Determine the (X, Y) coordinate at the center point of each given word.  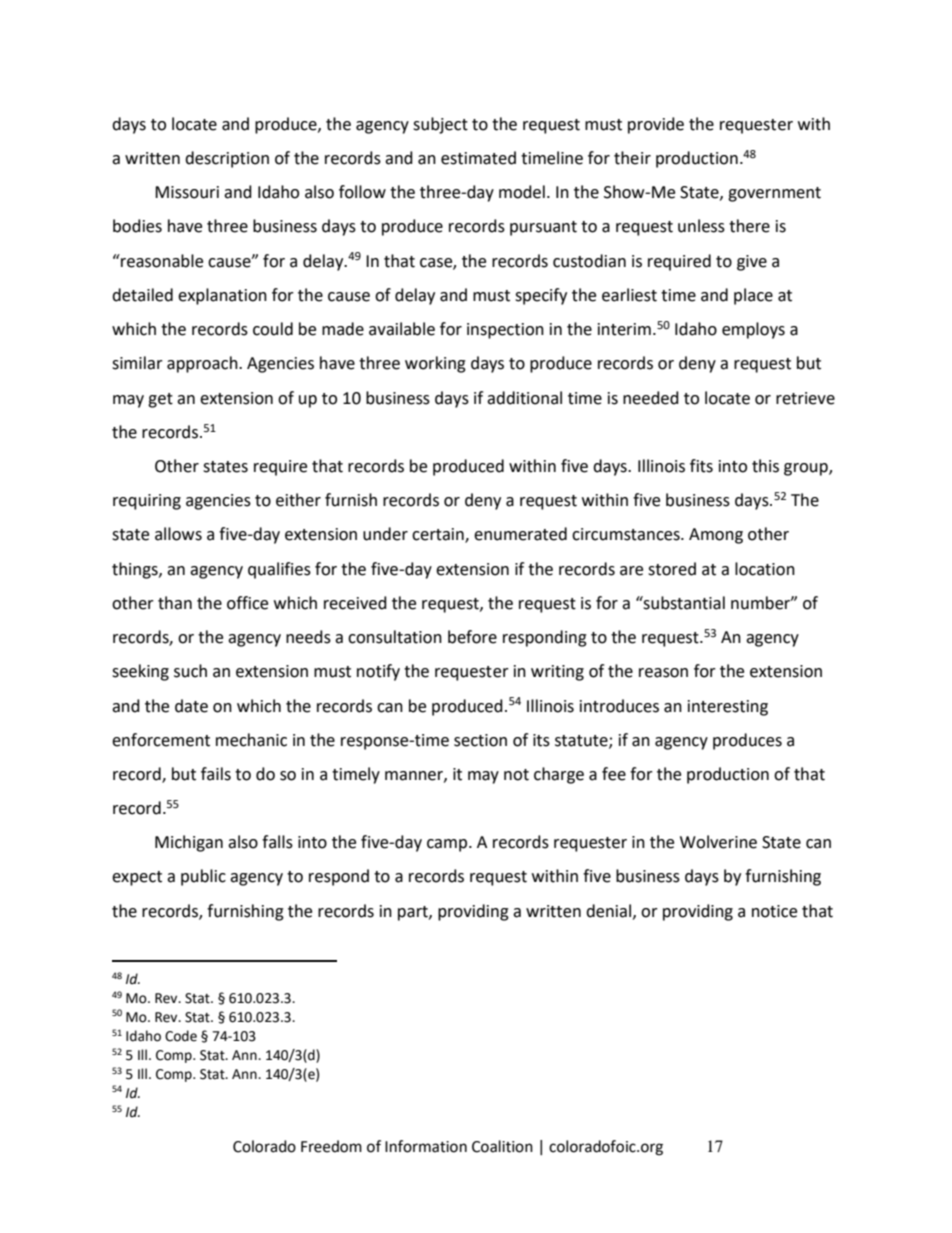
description (227, 159)
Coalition (502, 1146)
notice (774, 911)
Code (181, 1036)
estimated (478, 158)
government (774, 194)
